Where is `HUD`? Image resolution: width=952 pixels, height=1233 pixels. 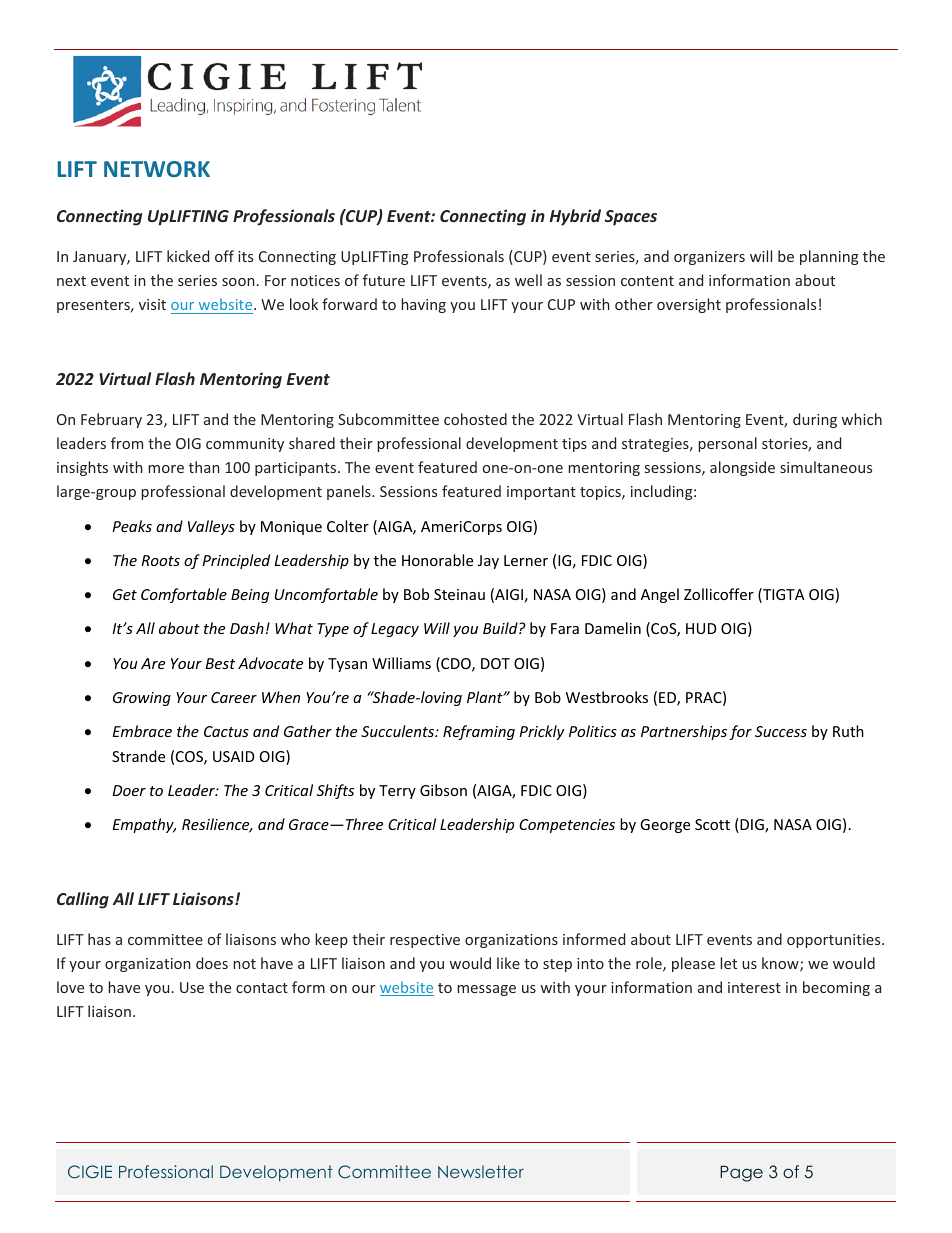 HUD is located at coordinates (701, 628).
